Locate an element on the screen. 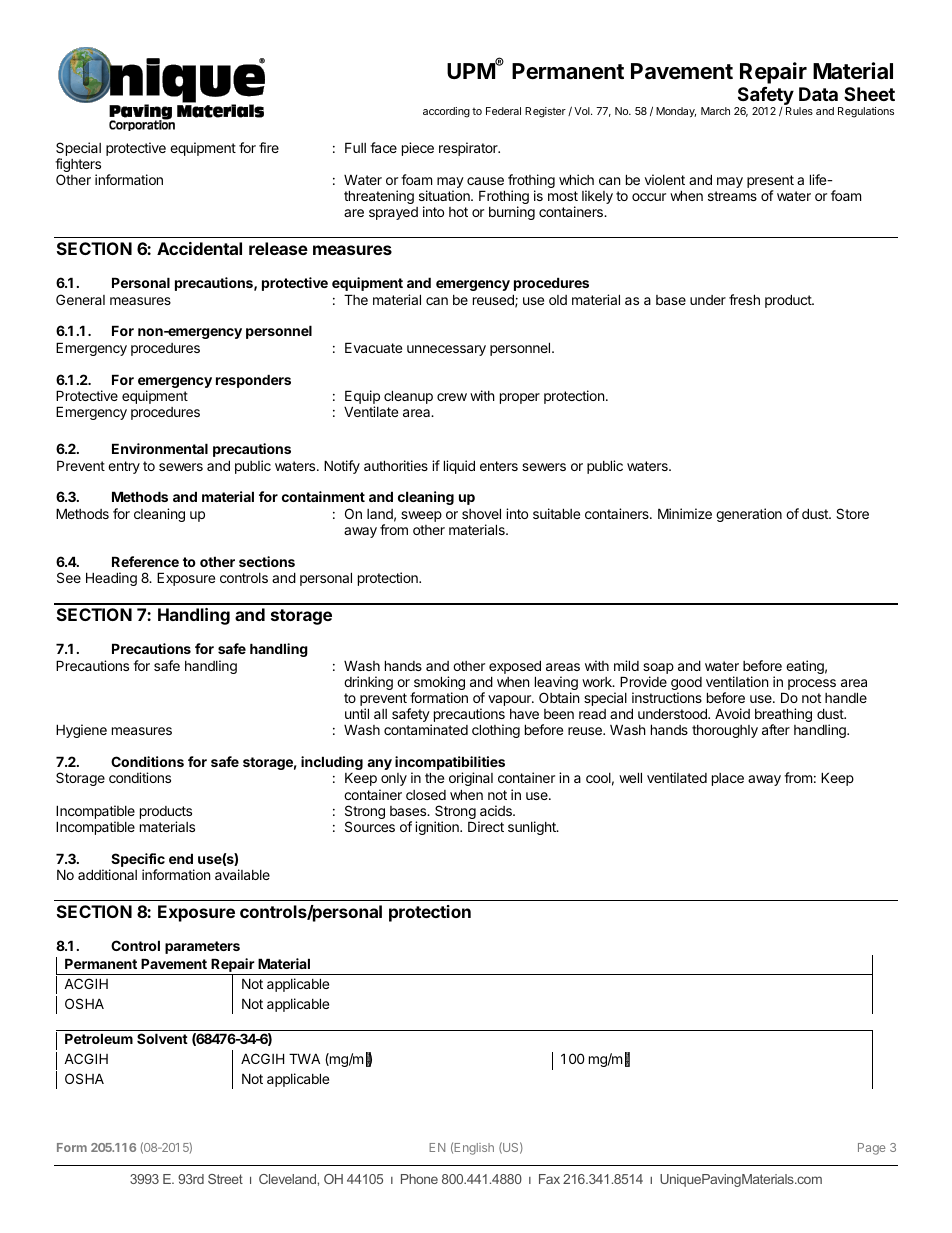  ventilation is located at coordinates (737, 681).
